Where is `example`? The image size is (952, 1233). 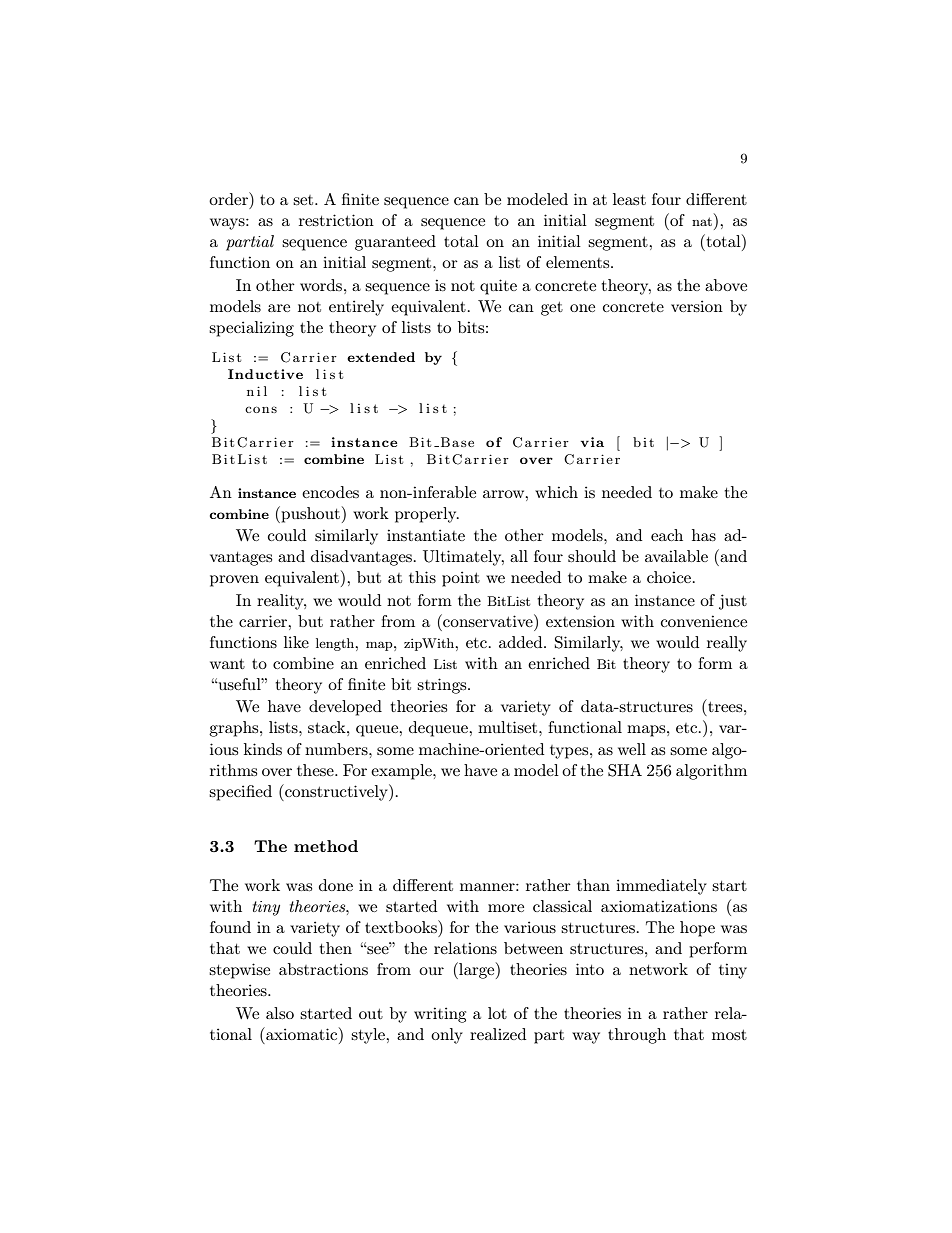
example is located at coordinates (402, 772).
